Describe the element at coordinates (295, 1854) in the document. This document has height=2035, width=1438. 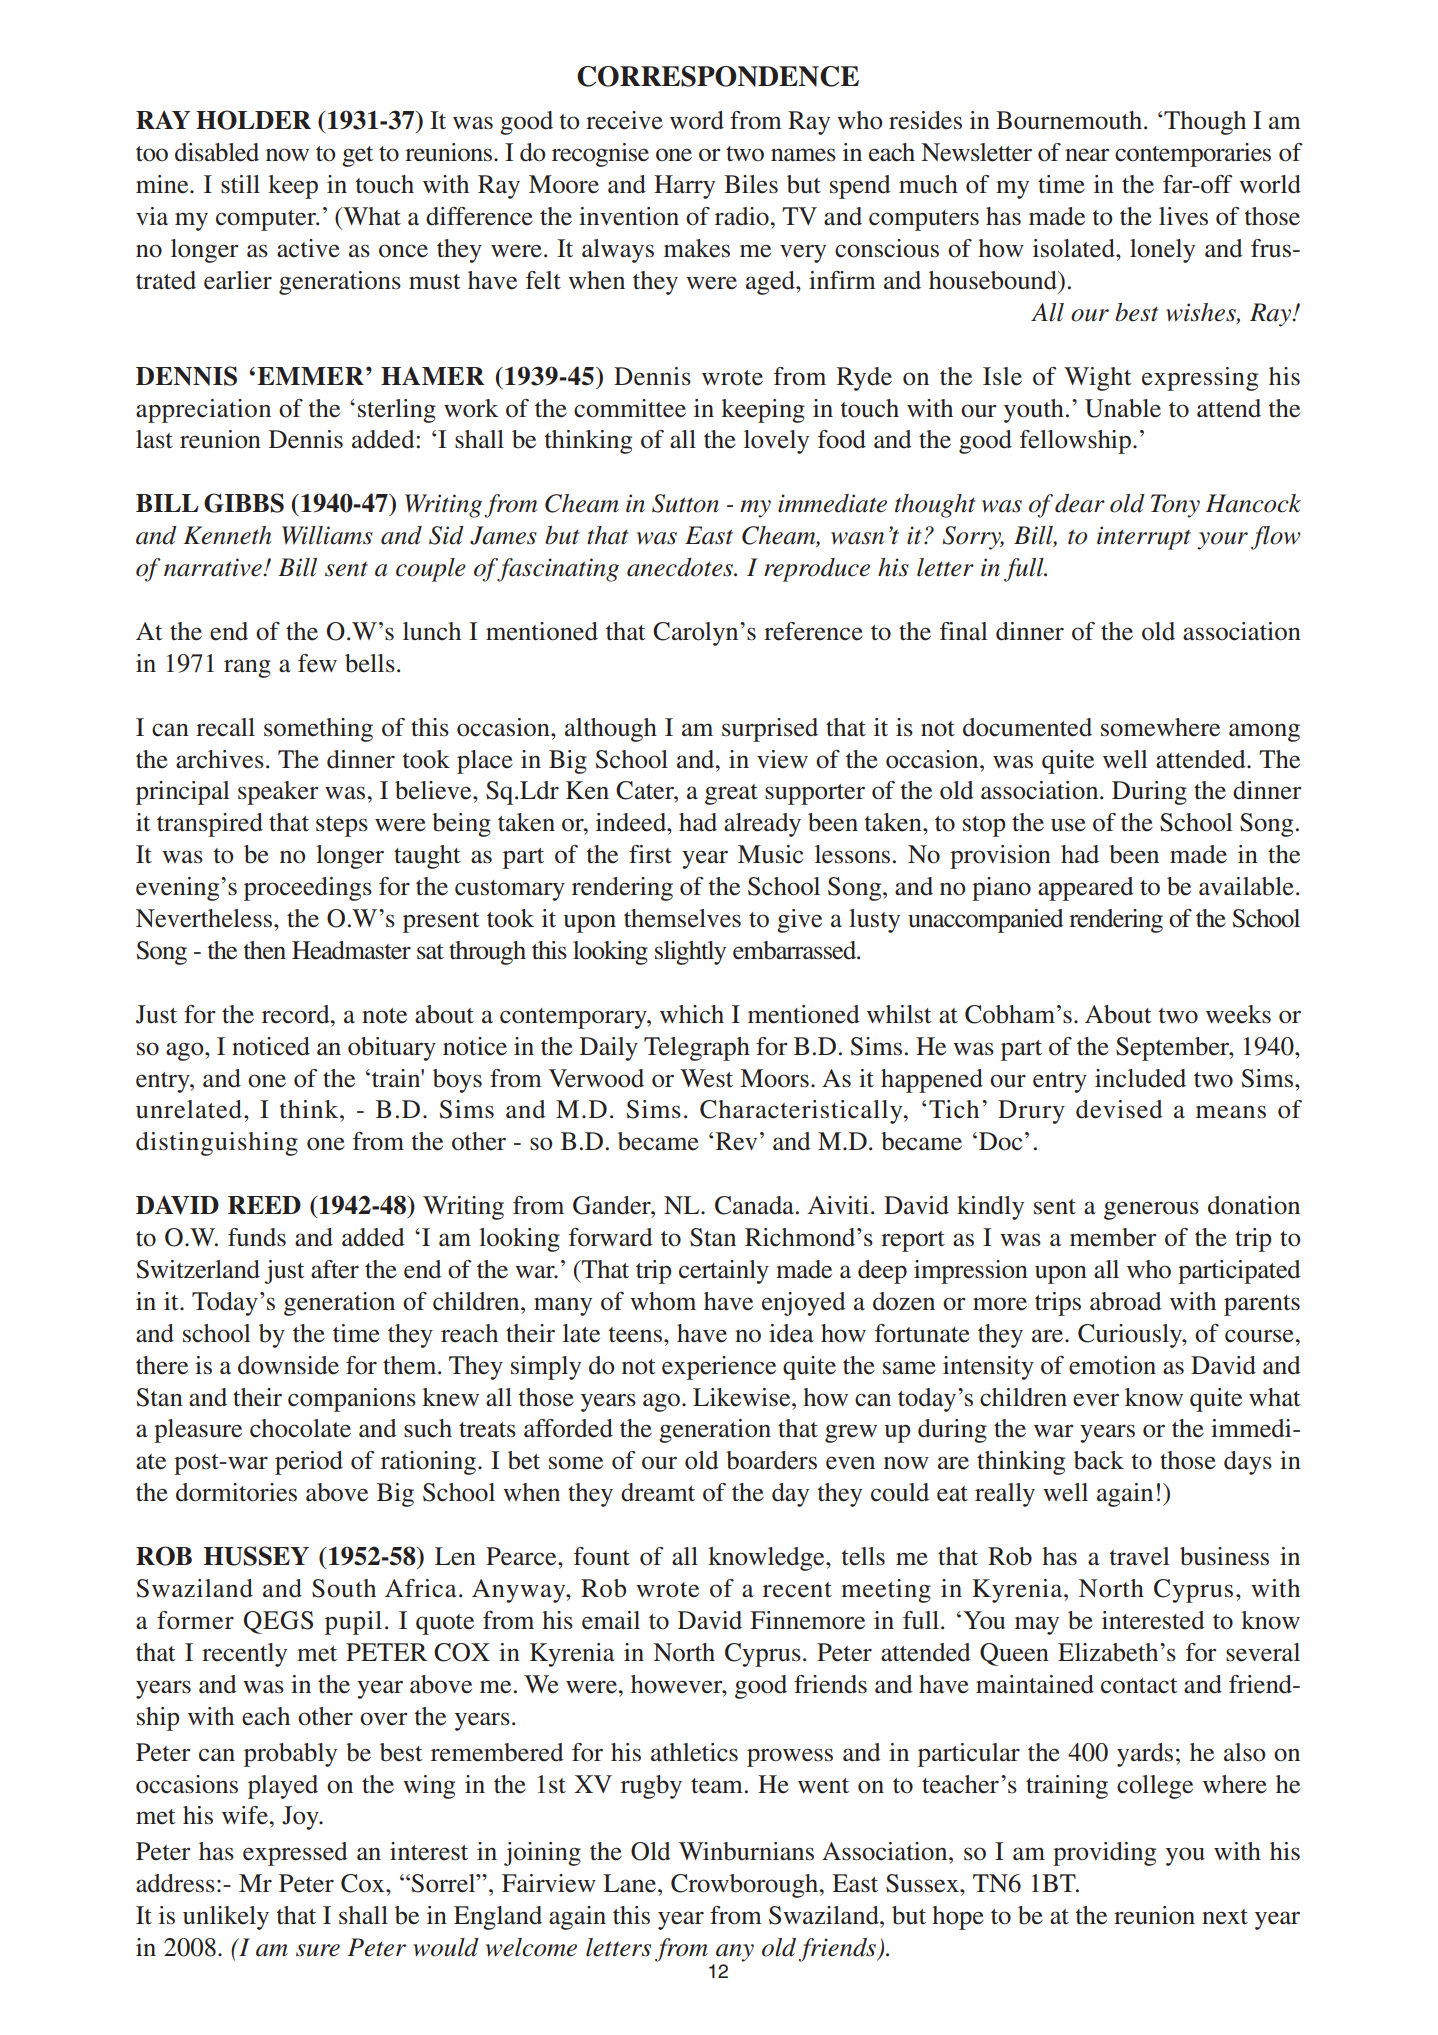
I see `expressed` at that location.
